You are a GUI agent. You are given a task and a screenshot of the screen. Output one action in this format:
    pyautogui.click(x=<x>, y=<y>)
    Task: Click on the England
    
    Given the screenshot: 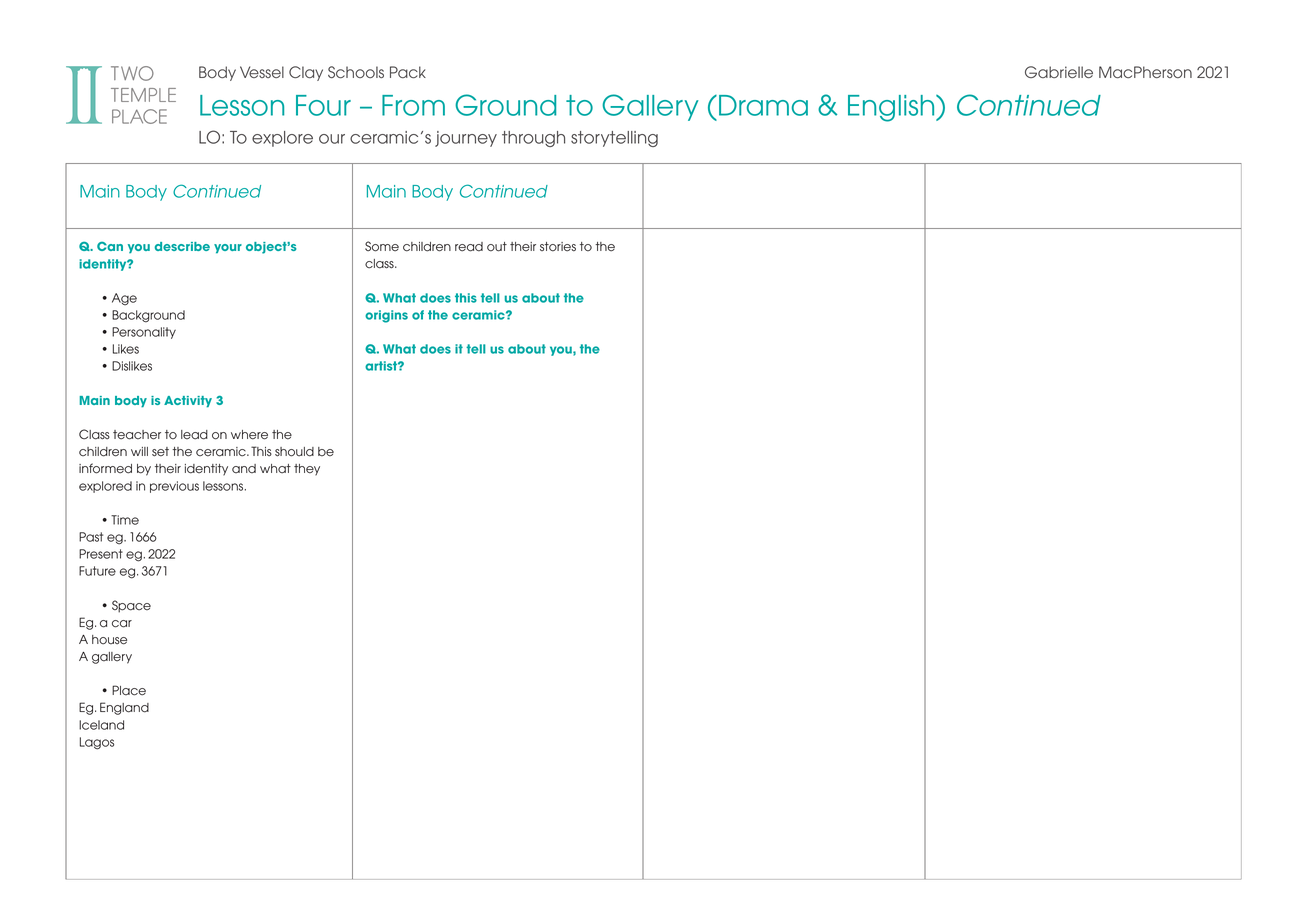 What is the action you would take?
    pyautogui.click(x=124, y=708)
